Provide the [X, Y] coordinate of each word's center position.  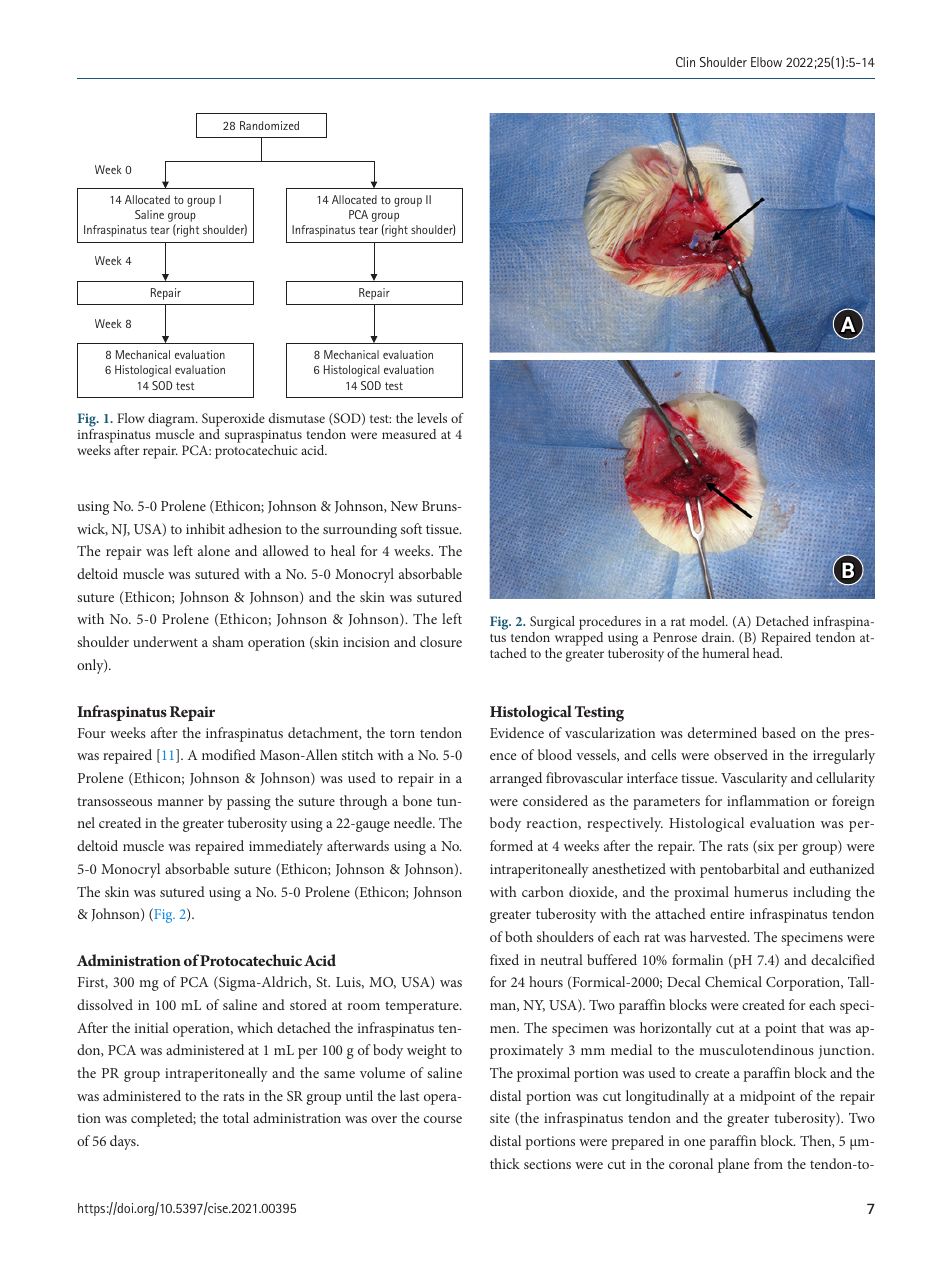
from [768, 1163]
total [236, 1117]
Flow [131, 418]
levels [432, 418]
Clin [685, 62]
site [500, 1118]
